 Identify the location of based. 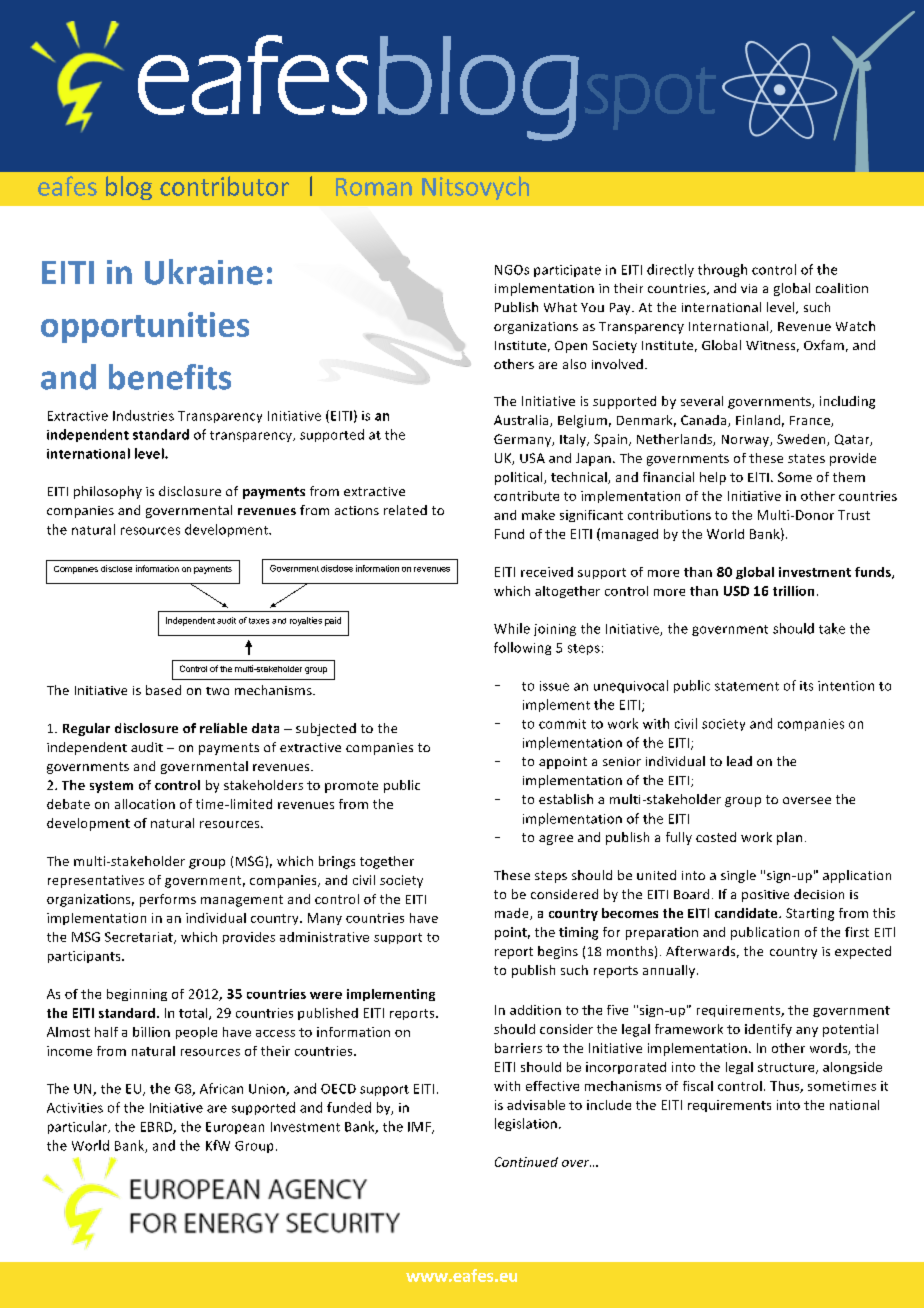
(163, 690).
